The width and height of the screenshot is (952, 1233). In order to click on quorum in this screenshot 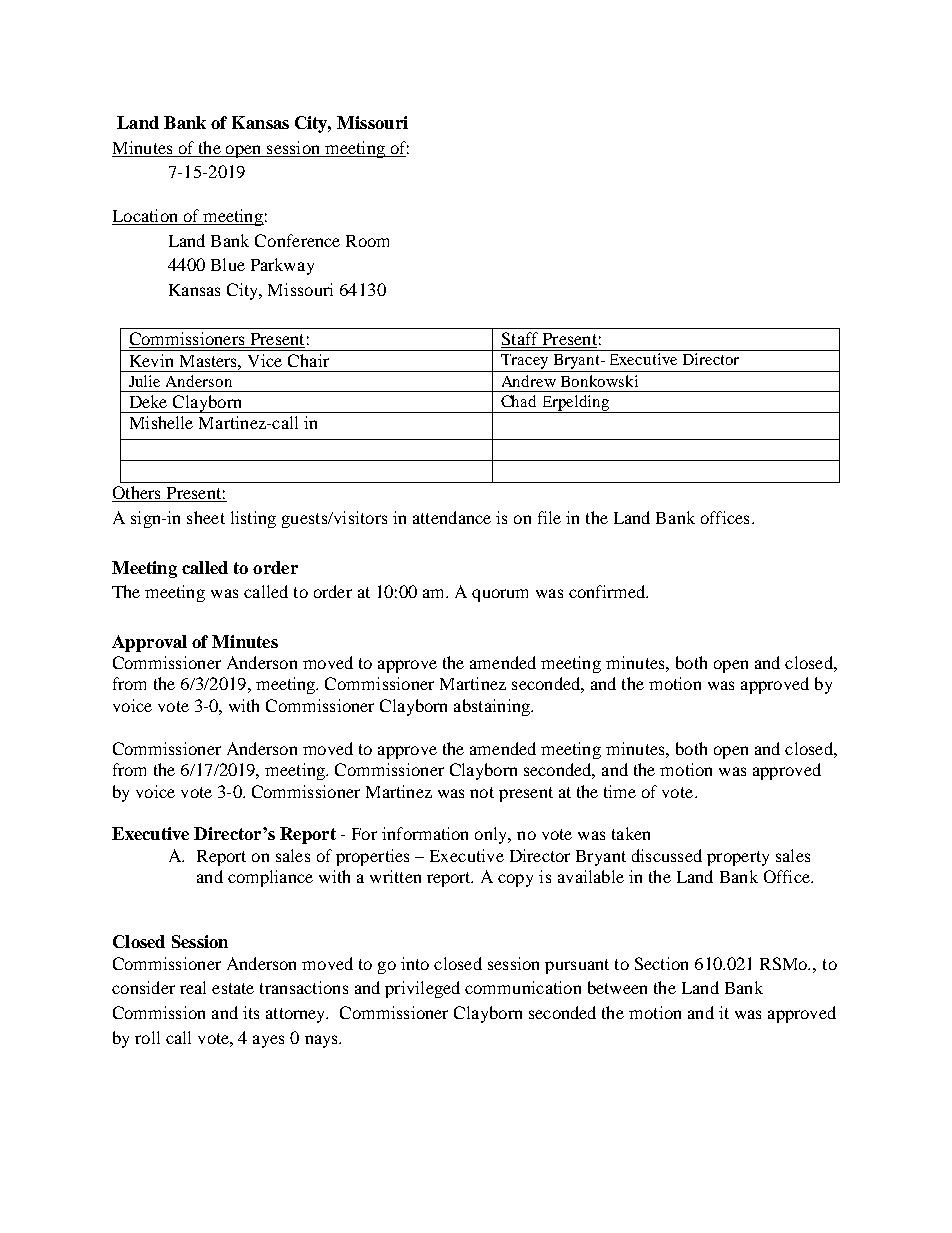, I will do `click(500, 595)`.
